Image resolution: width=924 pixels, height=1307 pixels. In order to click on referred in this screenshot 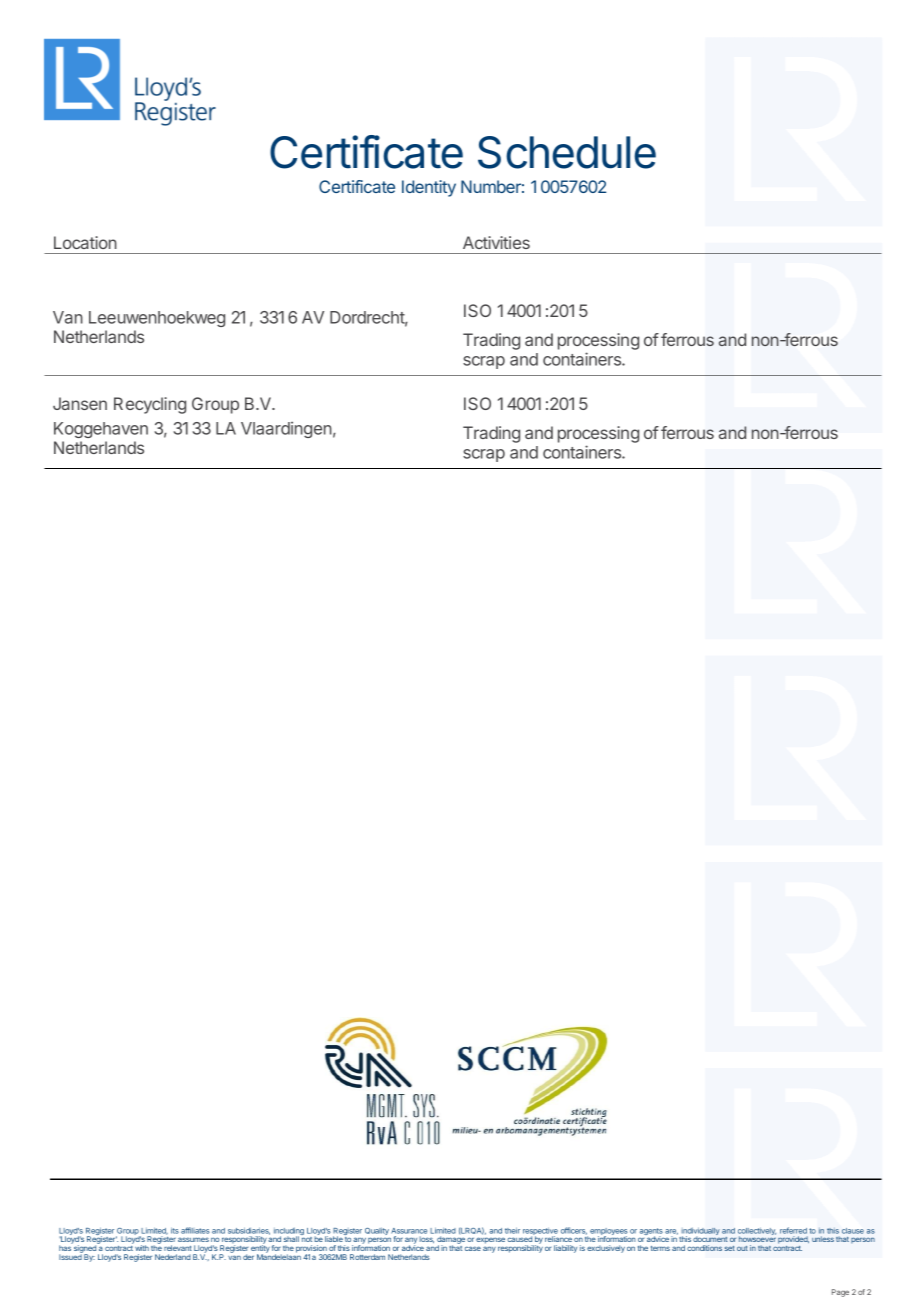, I will do `click(793, 1230)`.
